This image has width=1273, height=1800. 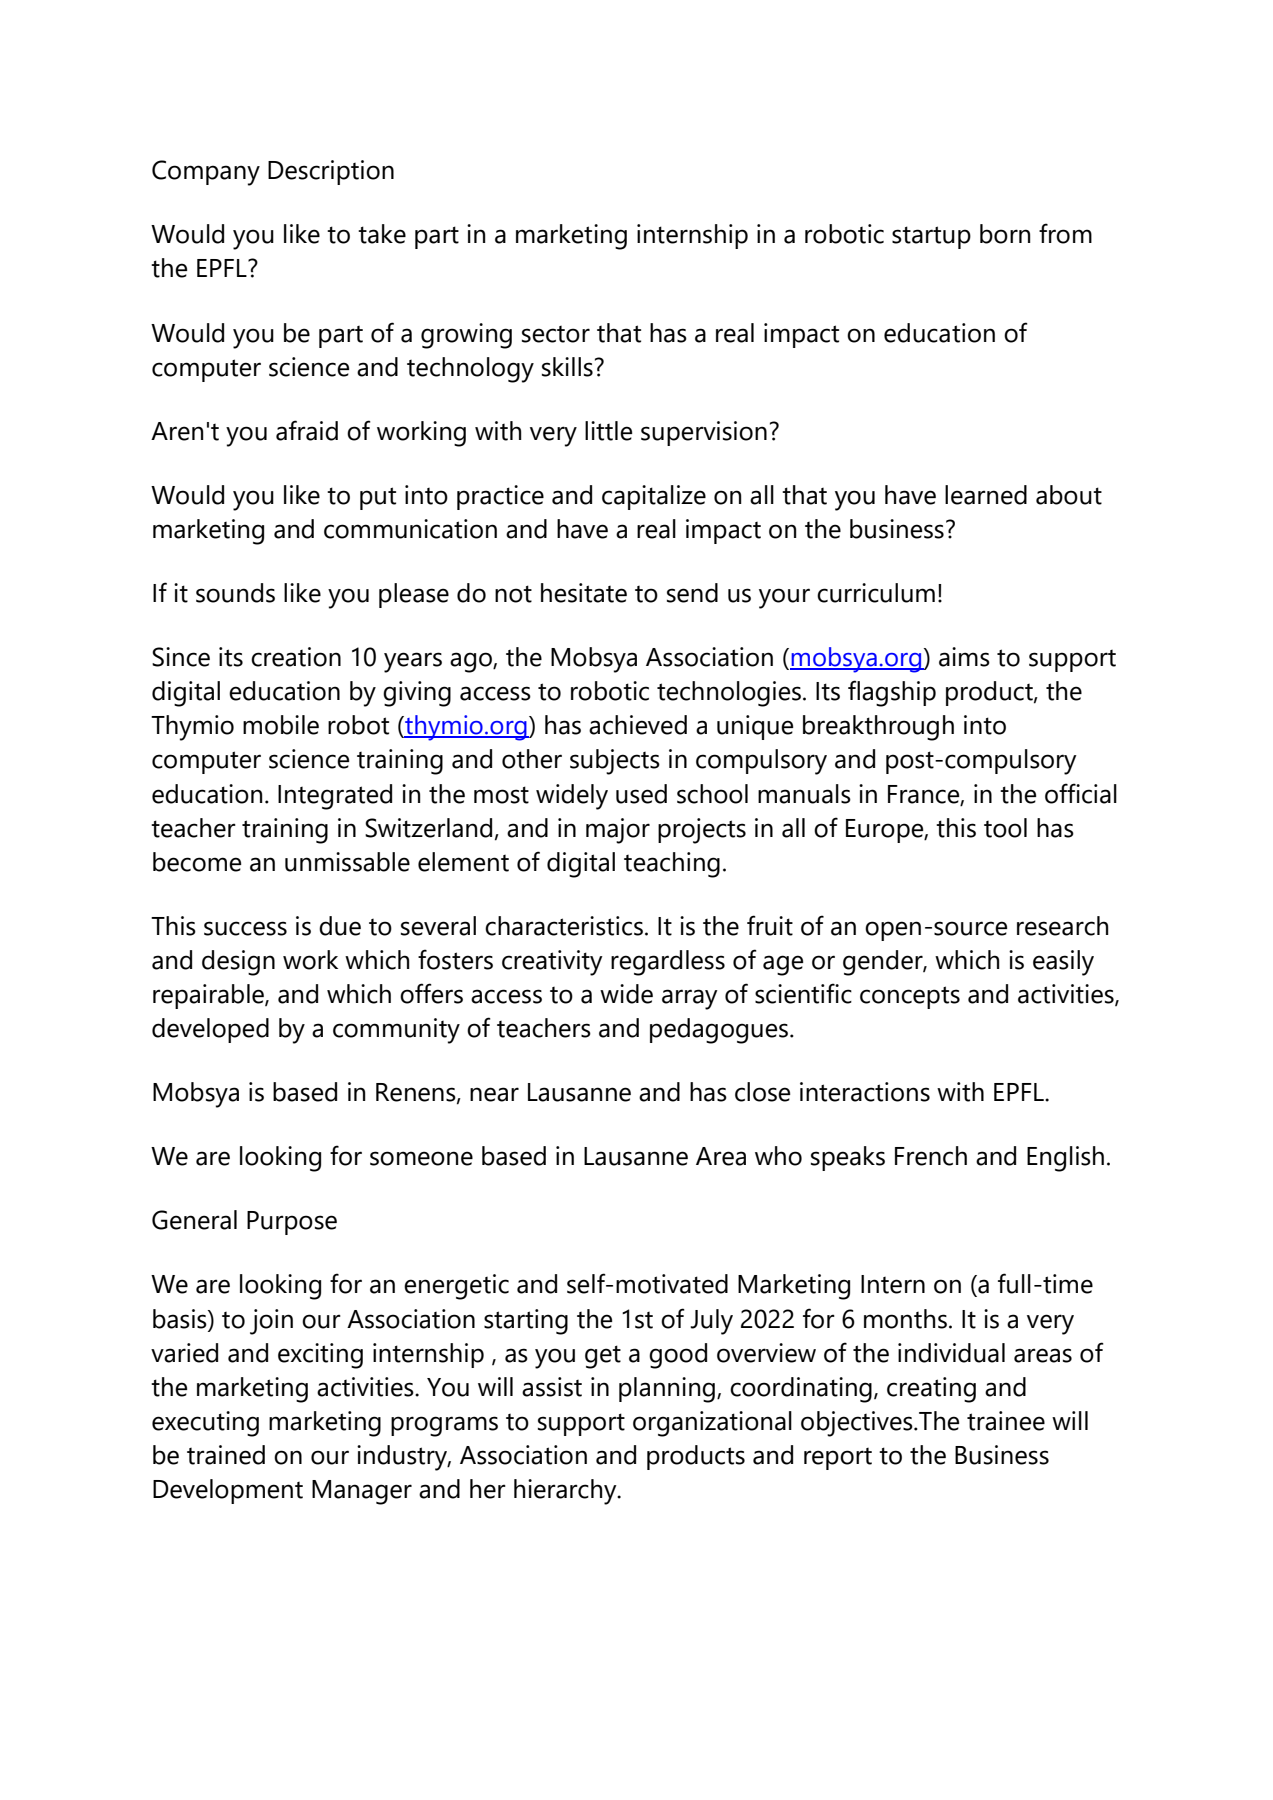 What do you see at coordinates (226, 1455) in the image?
I see `trained` at bounding box center [226, 1455].
